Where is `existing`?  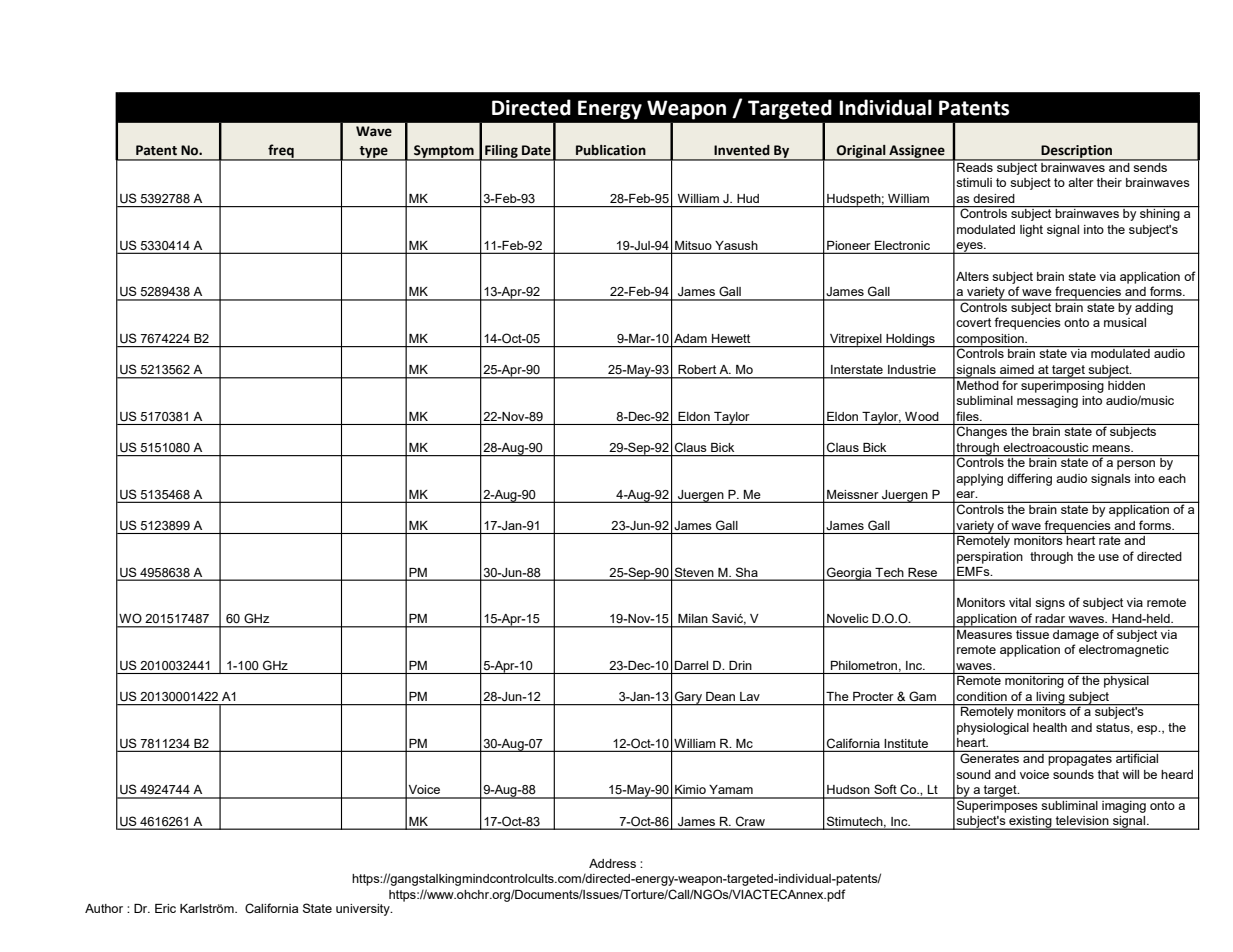
existing is located at coordinates (1030, 823).
